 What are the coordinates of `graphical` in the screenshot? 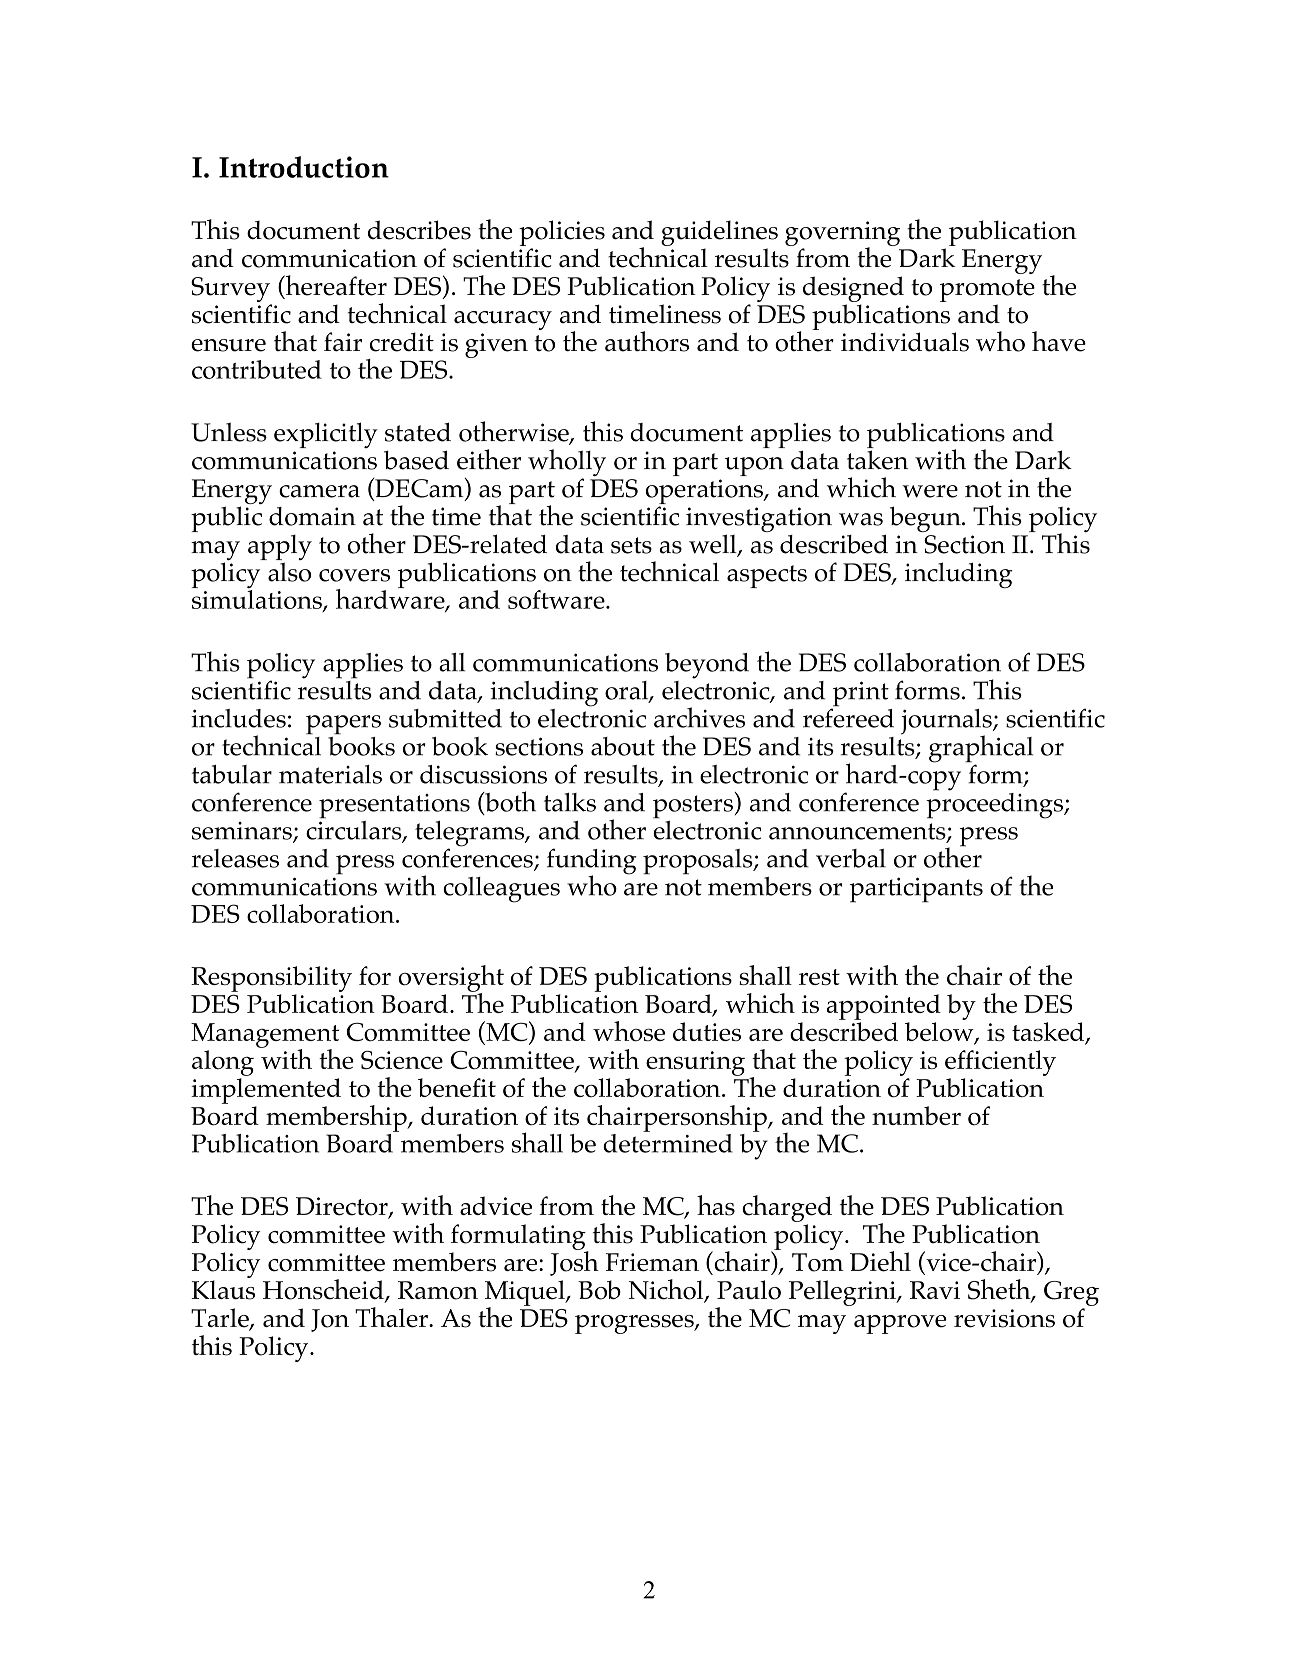 It's located at (981, 750).
